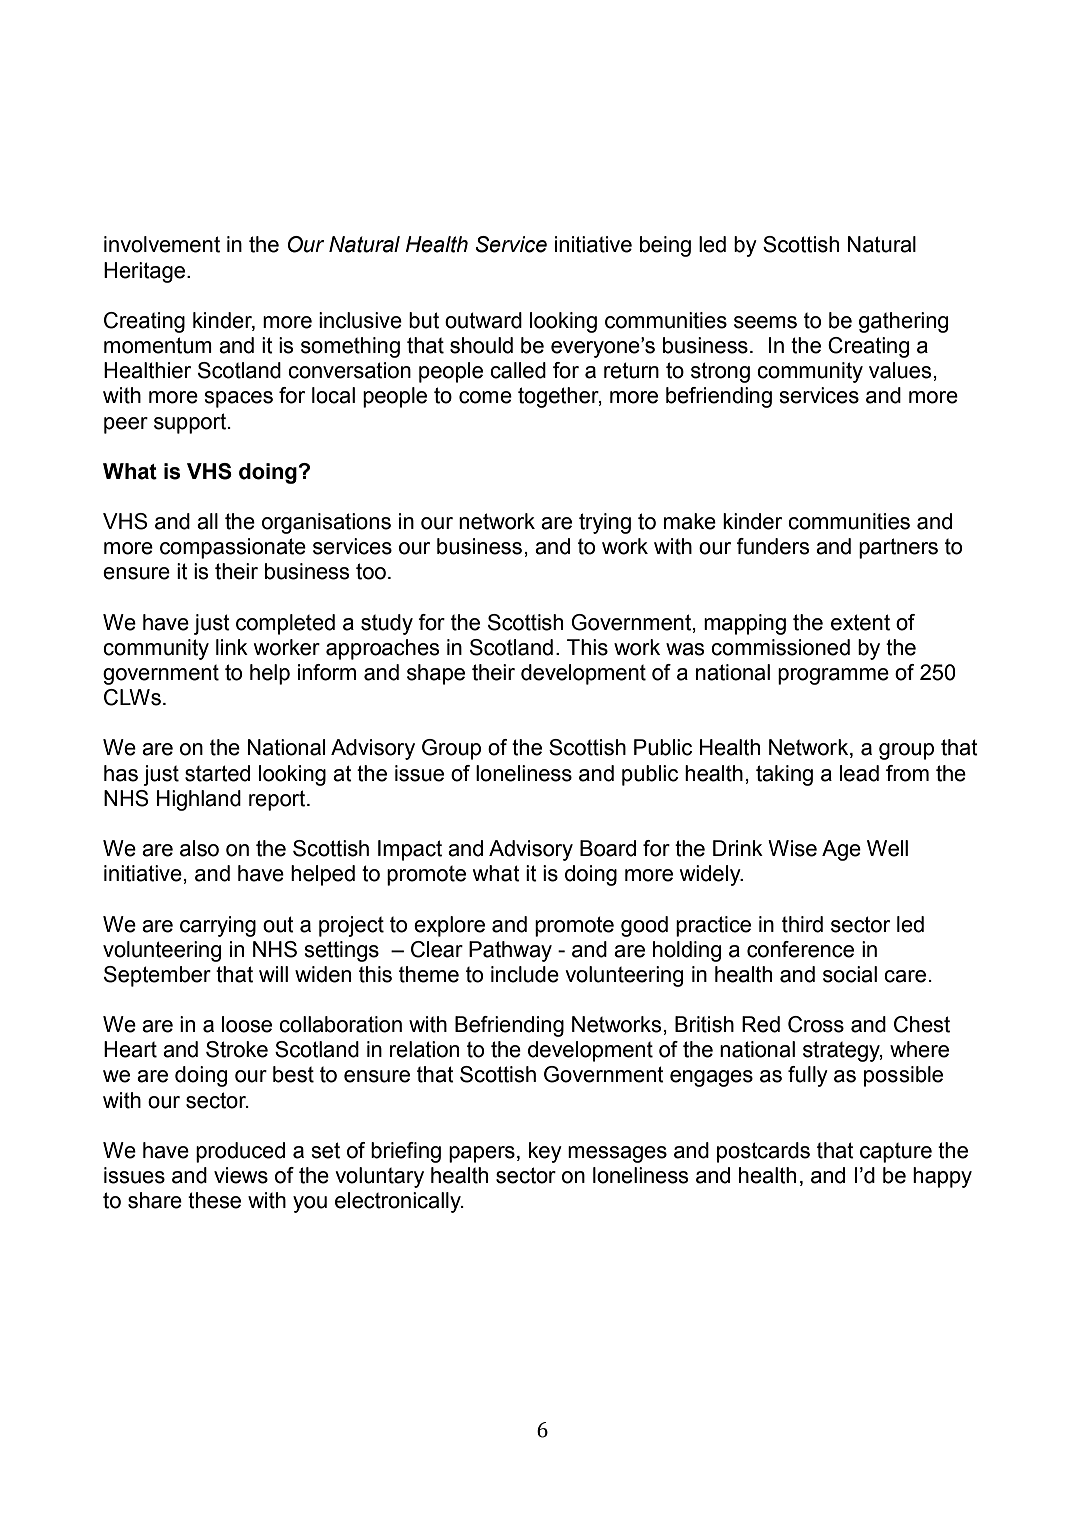  Describe the element at coordinates (483, 320) in the screenshot. I see `outward` at that location.
